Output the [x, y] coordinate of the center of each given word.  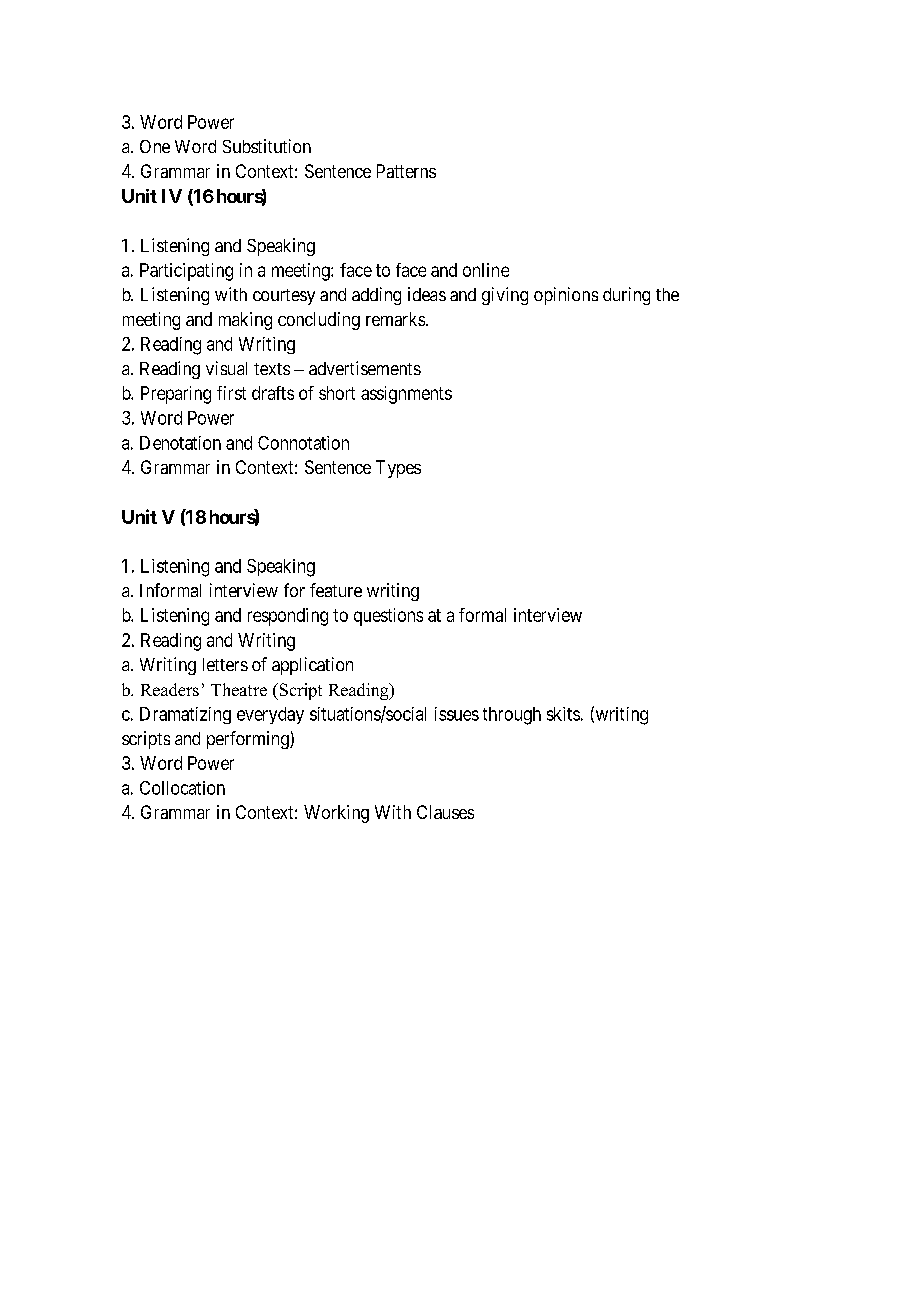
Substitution [267, 146]
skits [563, 714]
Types [398, 469]
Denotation [180, 443]
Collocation [182, 788]
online [486, 270]
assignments [406, 395]
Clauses [445, 812]
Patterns [406, 171]
